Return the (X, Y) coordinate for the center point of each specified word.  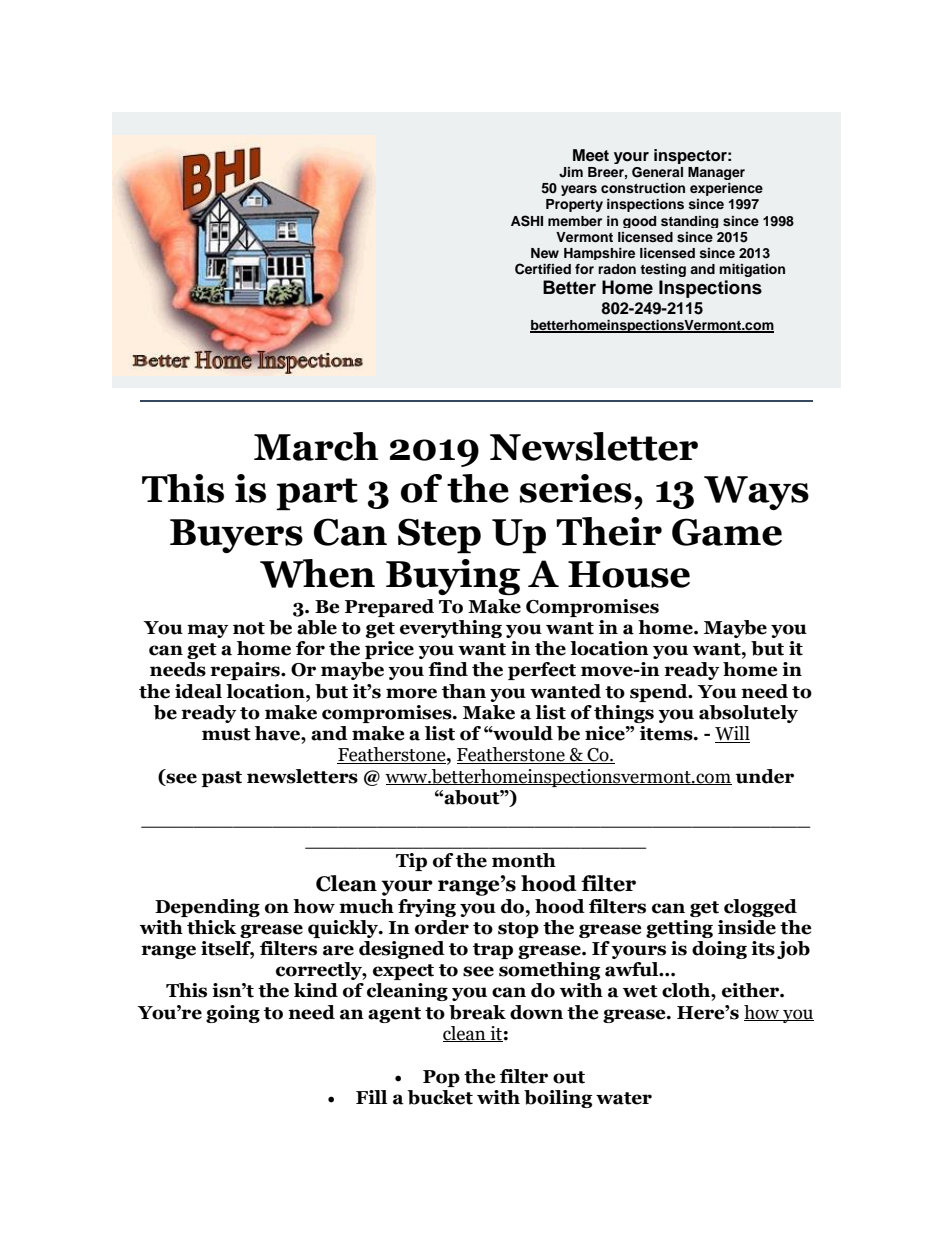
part (317, 494)
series (575, 488)
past (221, 779)
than (464, 691)
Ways (756, 493)
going (233, 1014)
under (764, 776)
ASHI (527, 221)
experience (726, 189)
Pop (441, 1078)
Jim (571, 172)
